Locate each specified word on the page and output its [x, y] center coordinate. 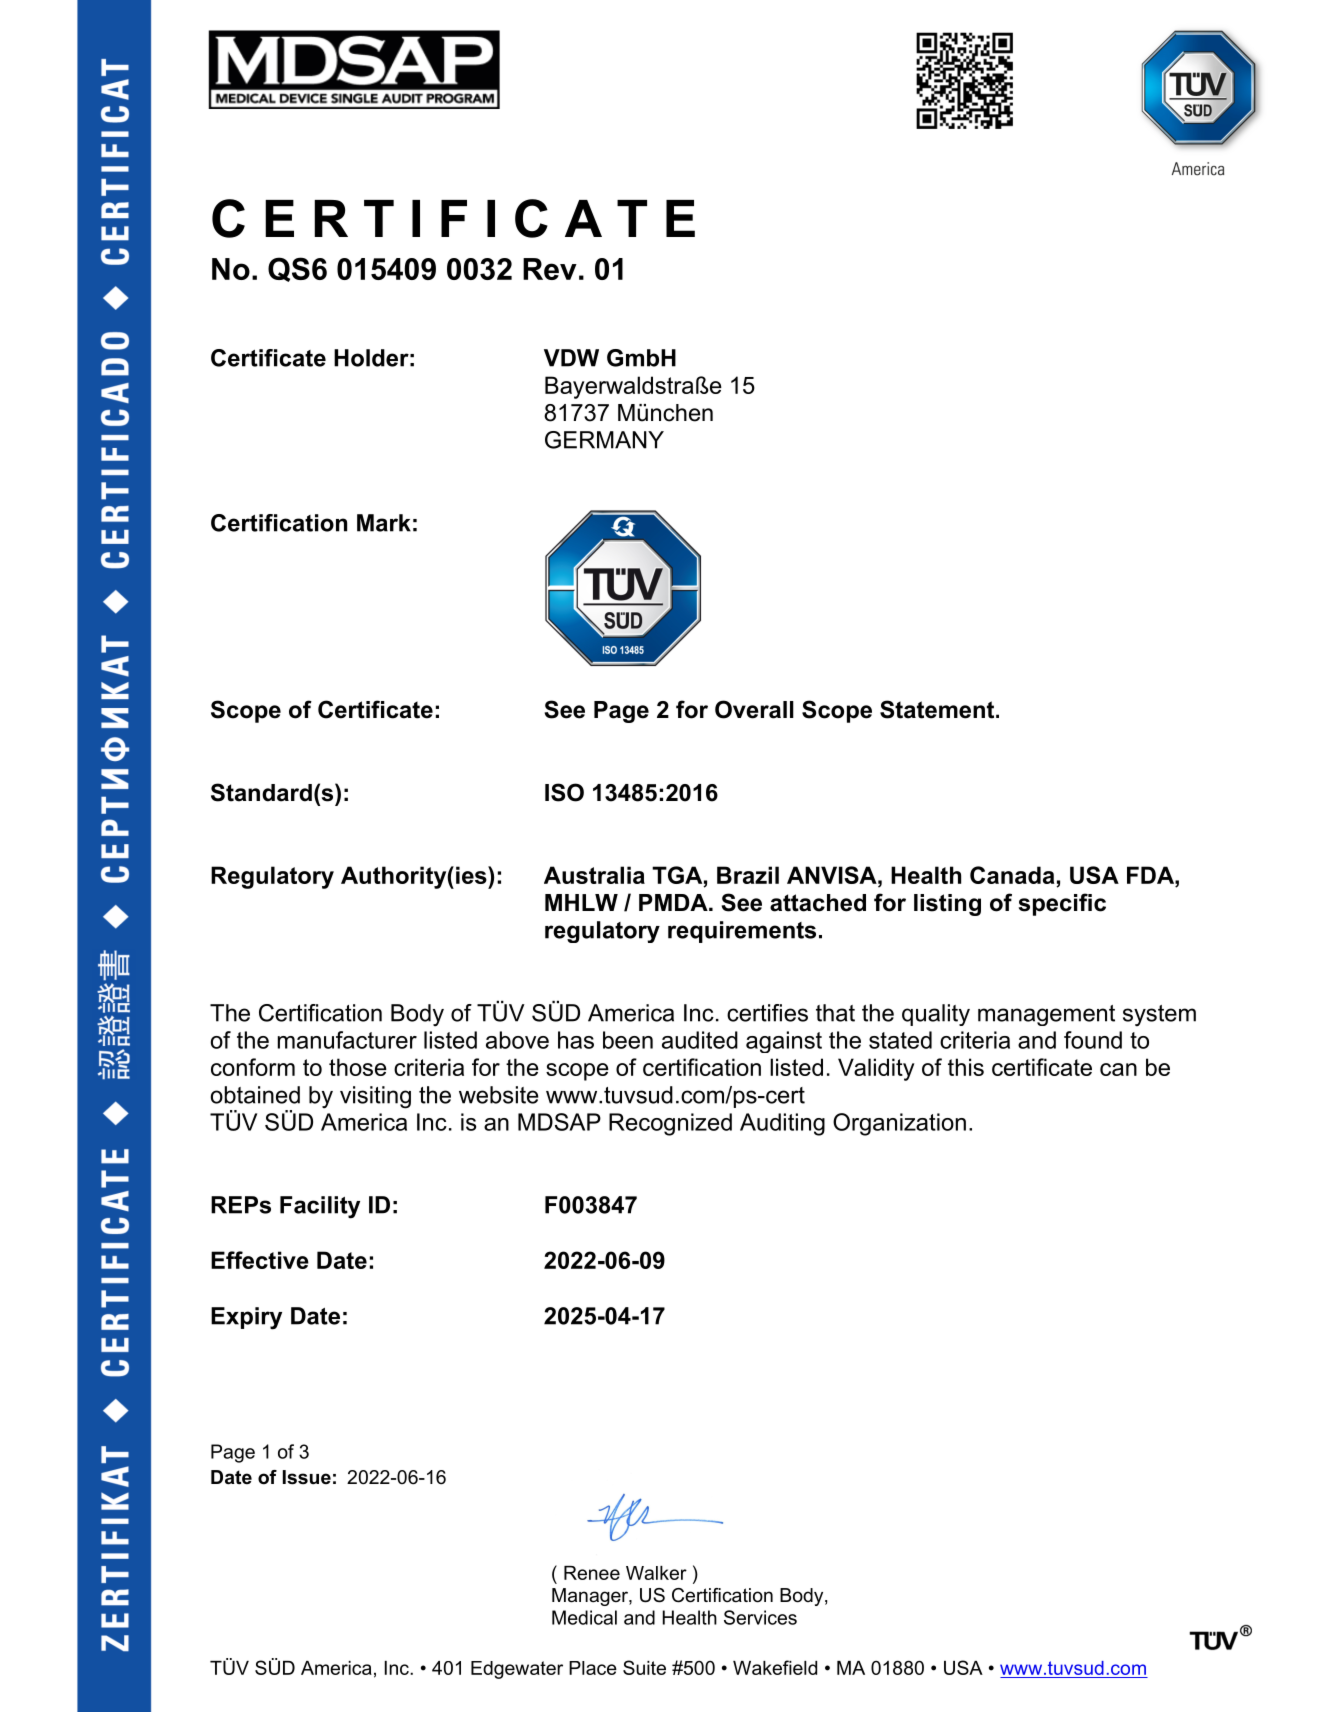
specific [1062, 904]
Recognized [670, 1124]
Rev [550, 269]
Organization [899, 1124]
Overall [754, 709]
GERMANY [604, 440]
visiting [375, 1097]
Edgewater [517, 1670]
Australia [594, 875]
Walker [656, 1573]
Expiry [246, 1318]
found [1093, 1040]
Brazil [748, 875]
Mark [384, 523]
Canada [1012, 875]
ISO [564, 792]
